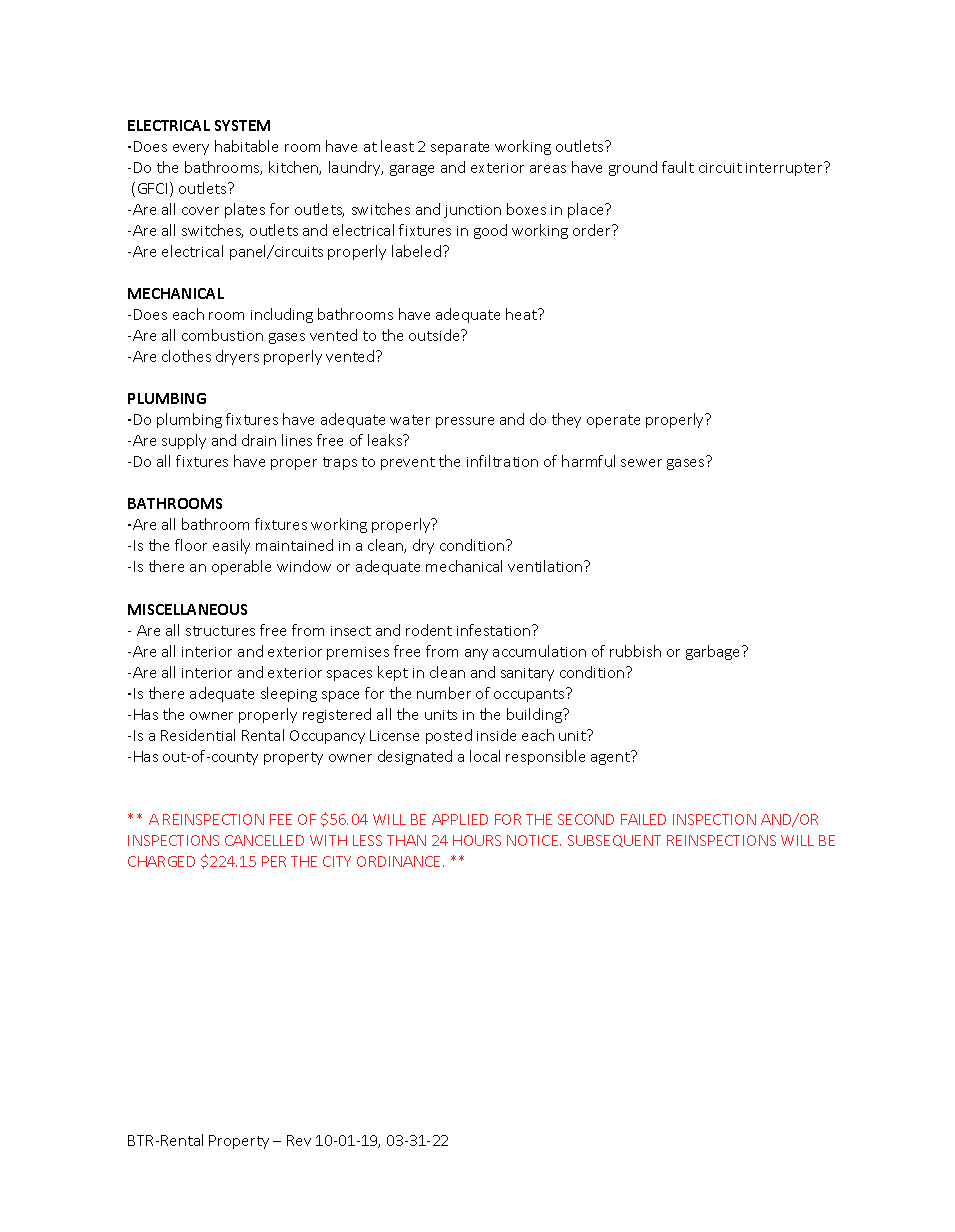 The image size is (955, 1232). Describe the element at coordinates (231, 546) in the image. I see `easily` at that location.
